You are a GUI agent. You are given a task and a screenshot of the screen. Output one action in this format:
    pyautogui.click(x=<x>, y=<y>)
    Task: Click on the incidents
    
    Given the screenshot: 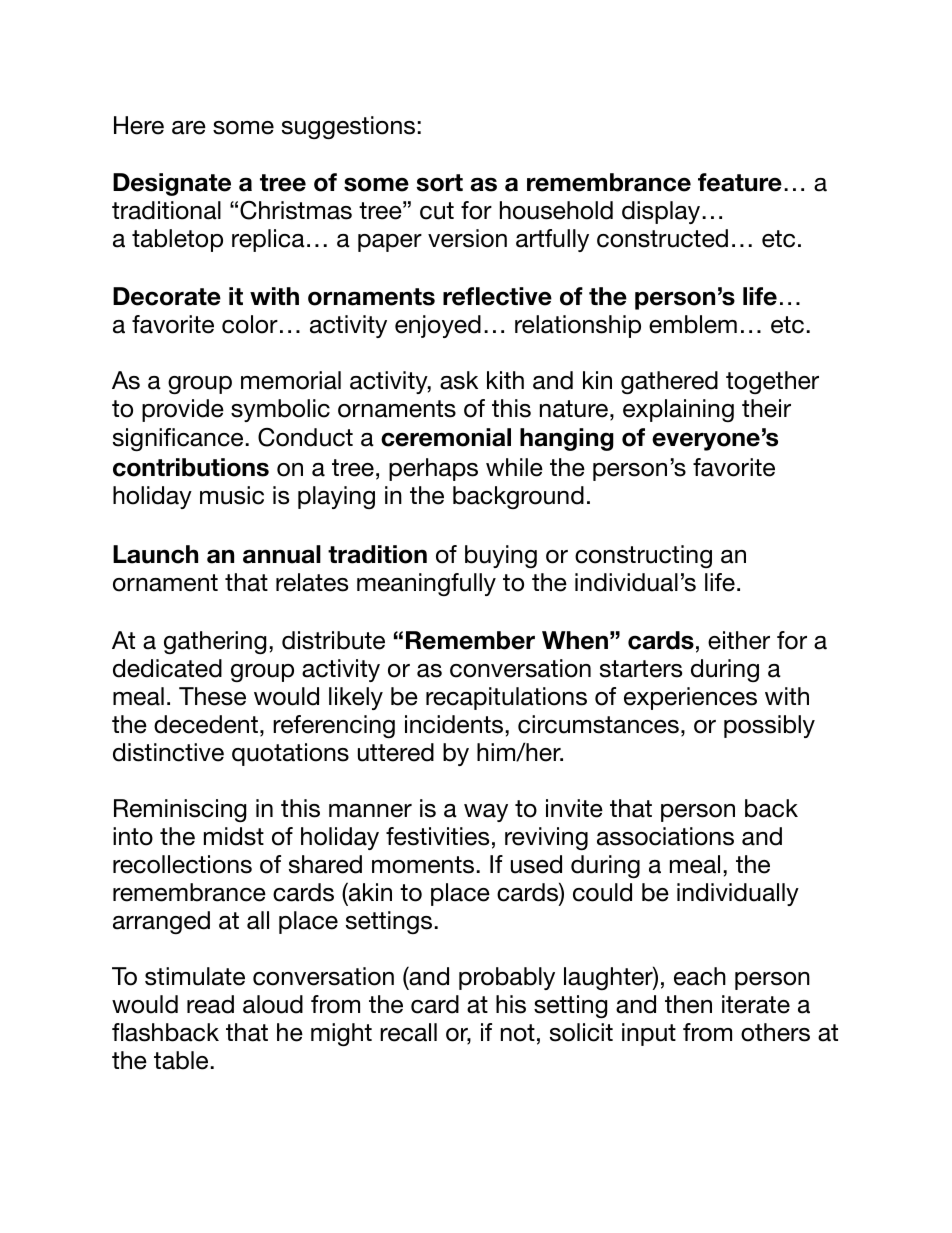 What is the action you would take?
    pyautogui.click(x=454, y=724)
